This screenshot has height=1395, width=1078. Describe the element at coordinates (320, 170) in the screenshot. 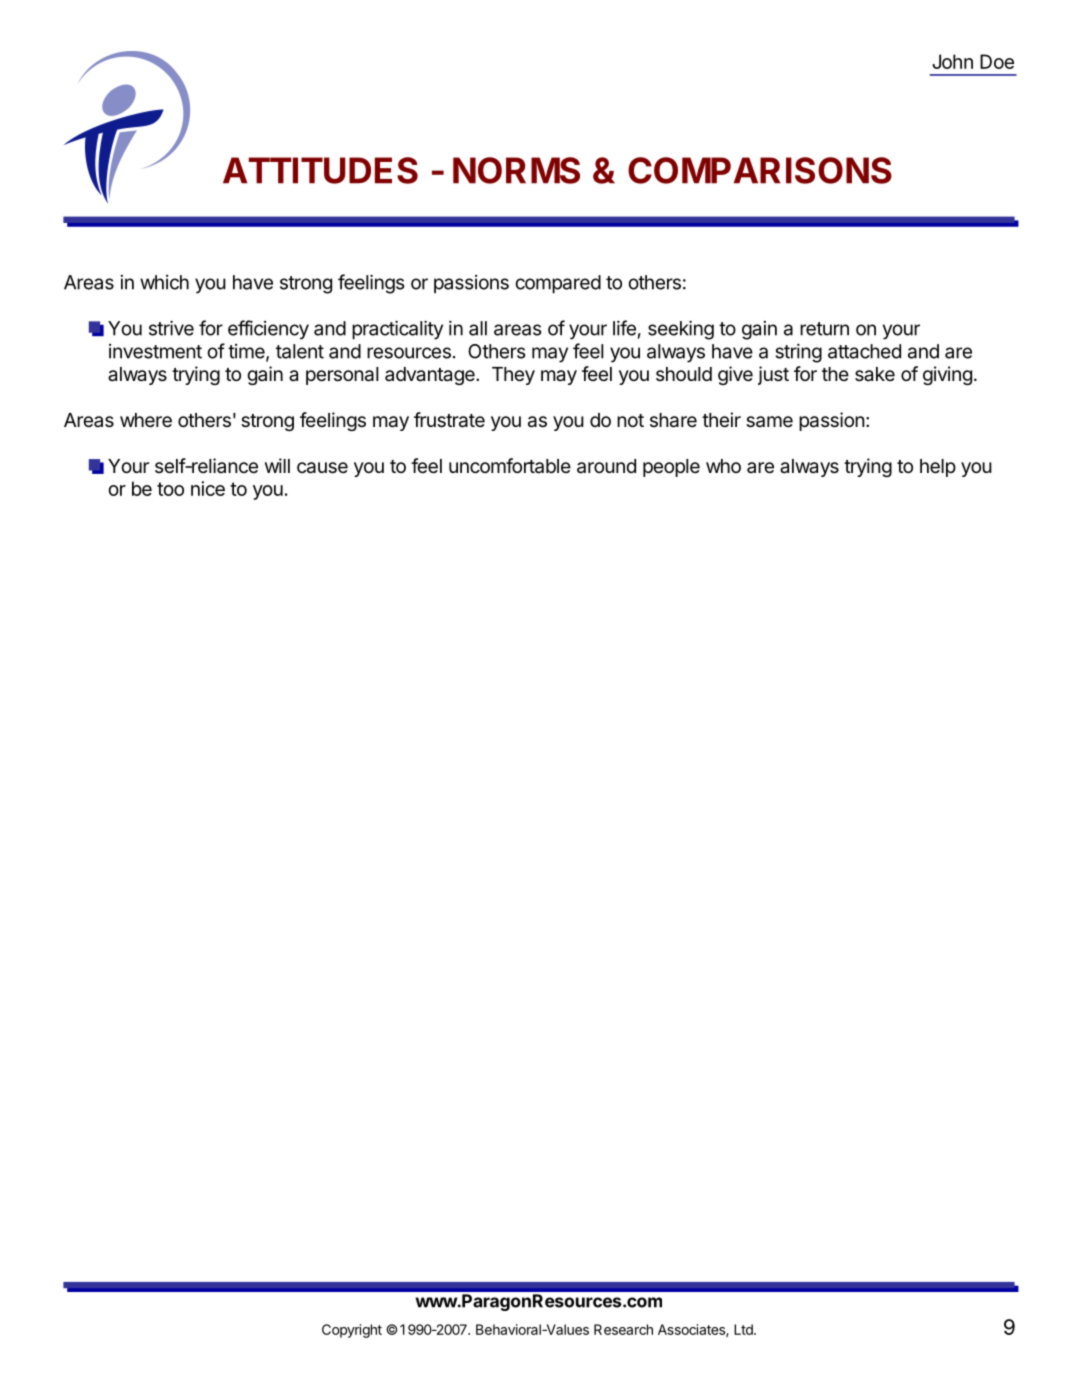

I see `ATTITUDES` at that location.
